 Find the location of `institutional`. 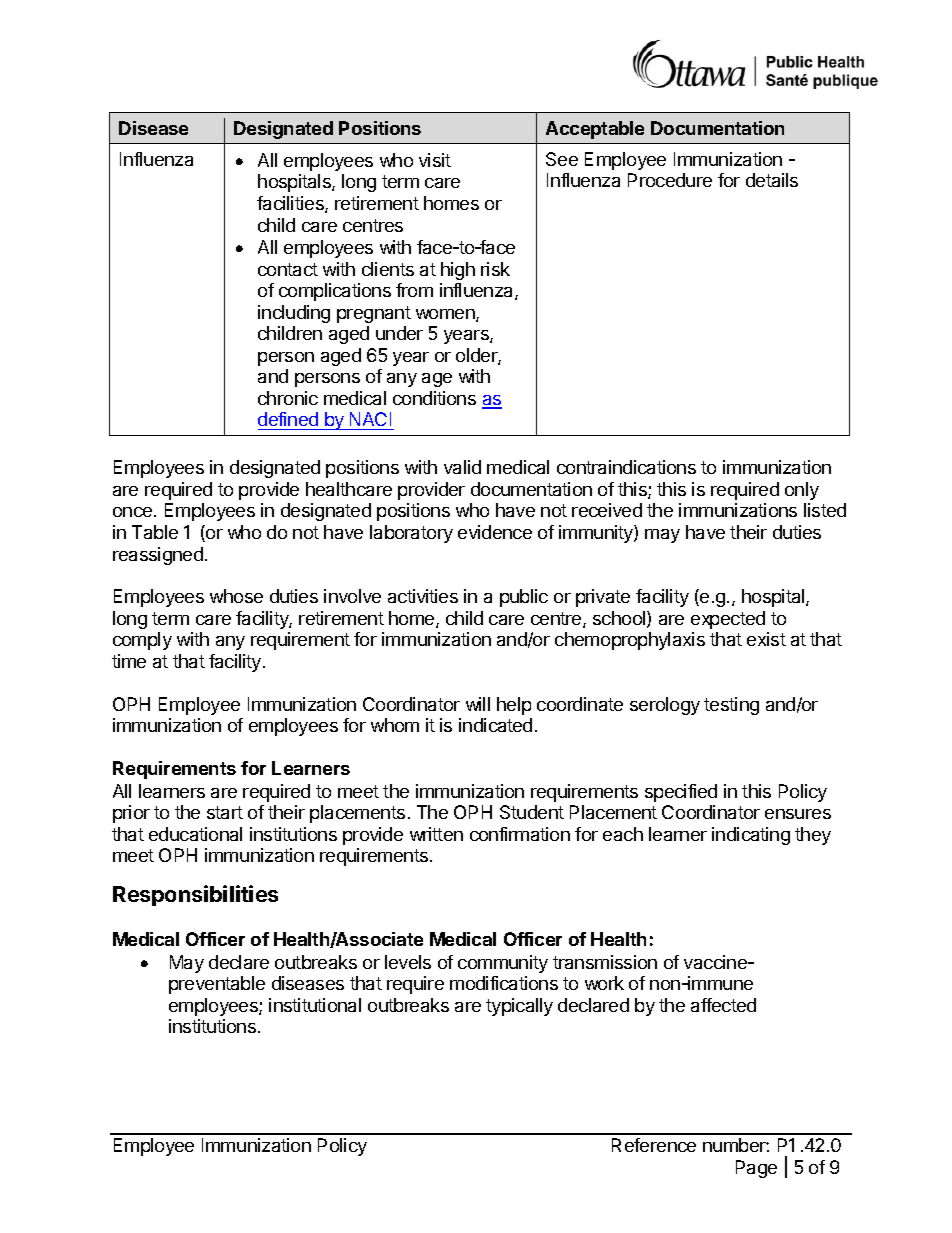

institutional is located at coordinates (315, 1005).
